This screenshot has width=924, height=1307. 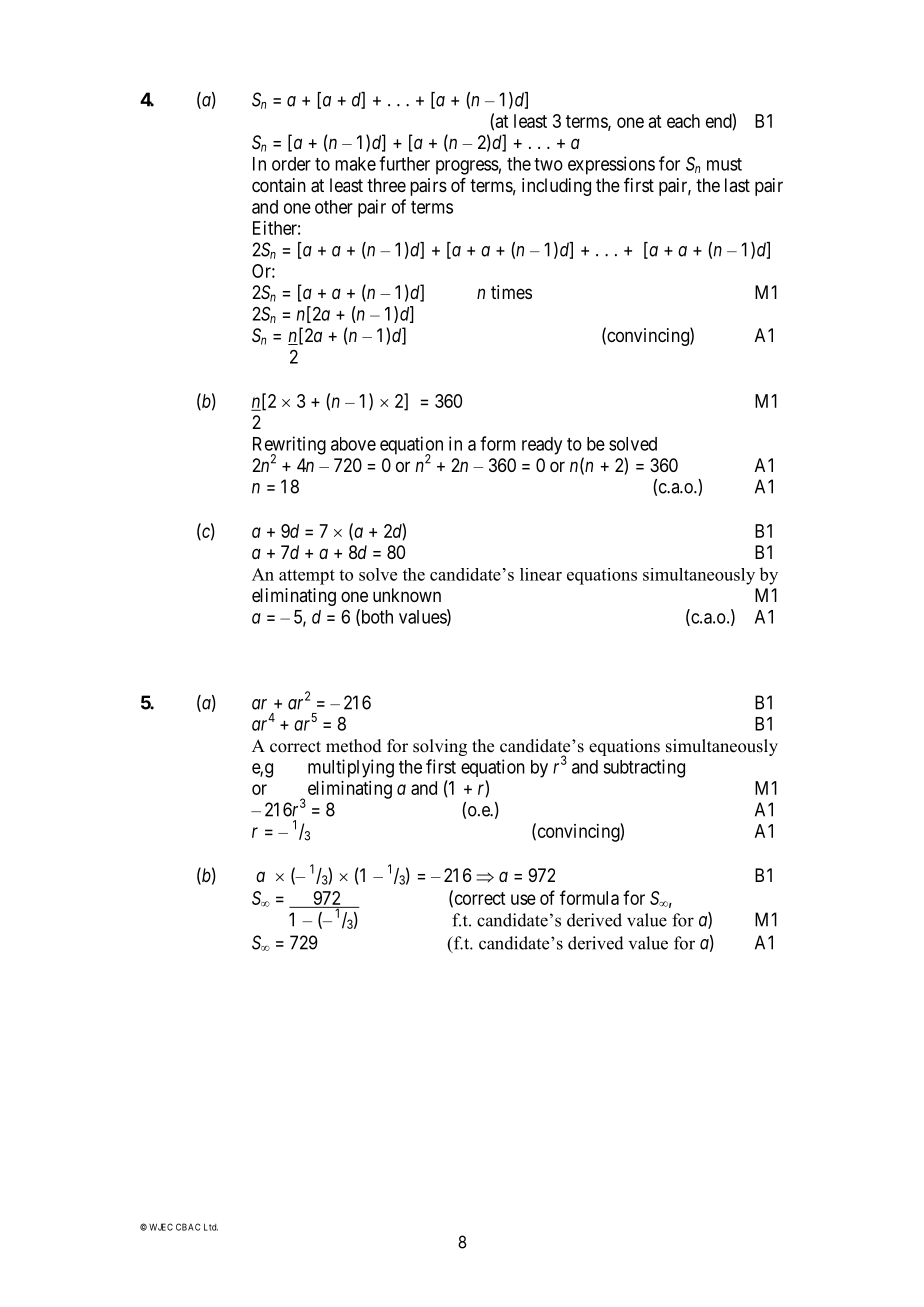 I want to click on attempt, so click(x=307, y=577).
